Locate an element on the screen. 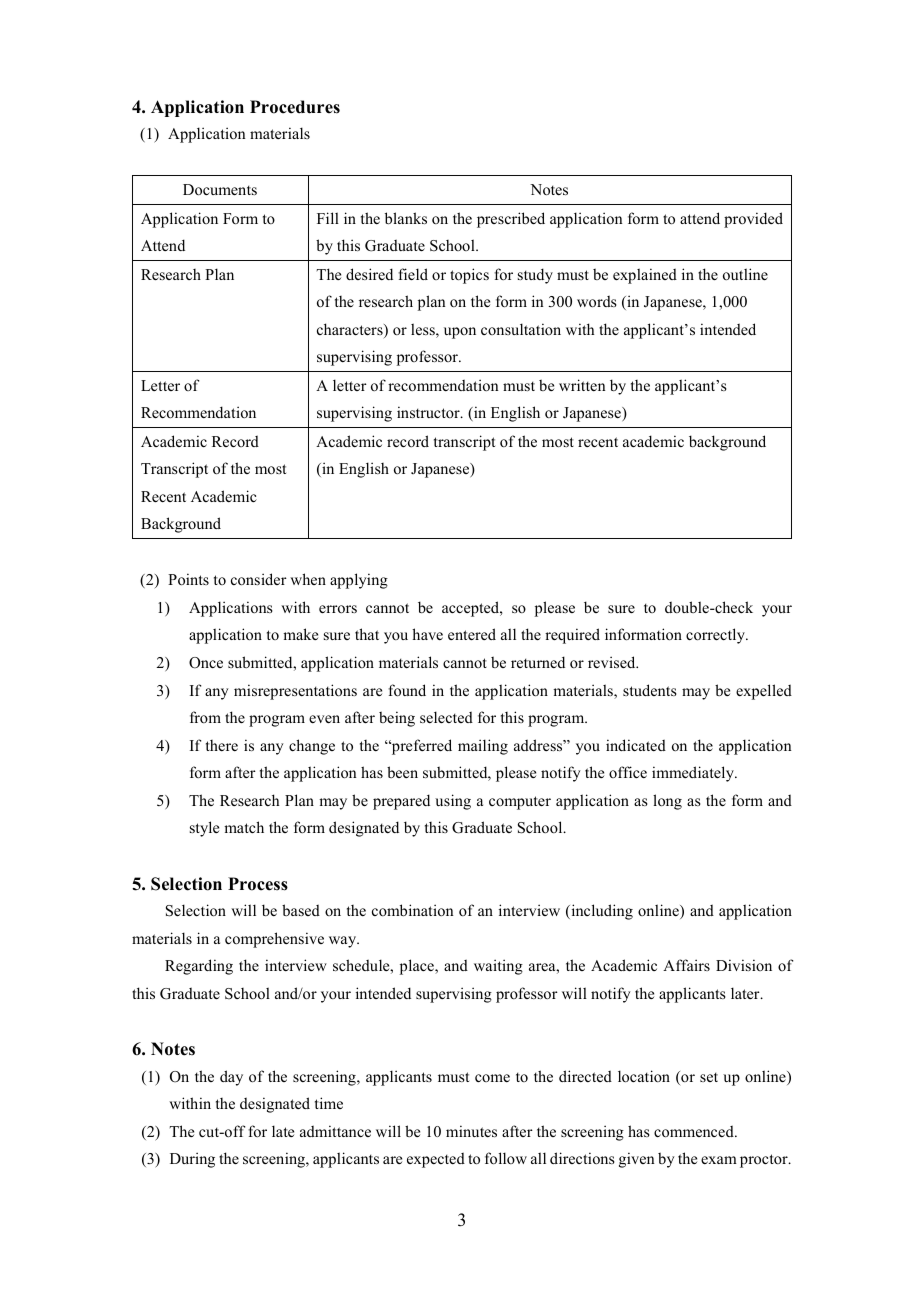 The image size is (924, 1308). correctly is located at coordinates (716, 636).
